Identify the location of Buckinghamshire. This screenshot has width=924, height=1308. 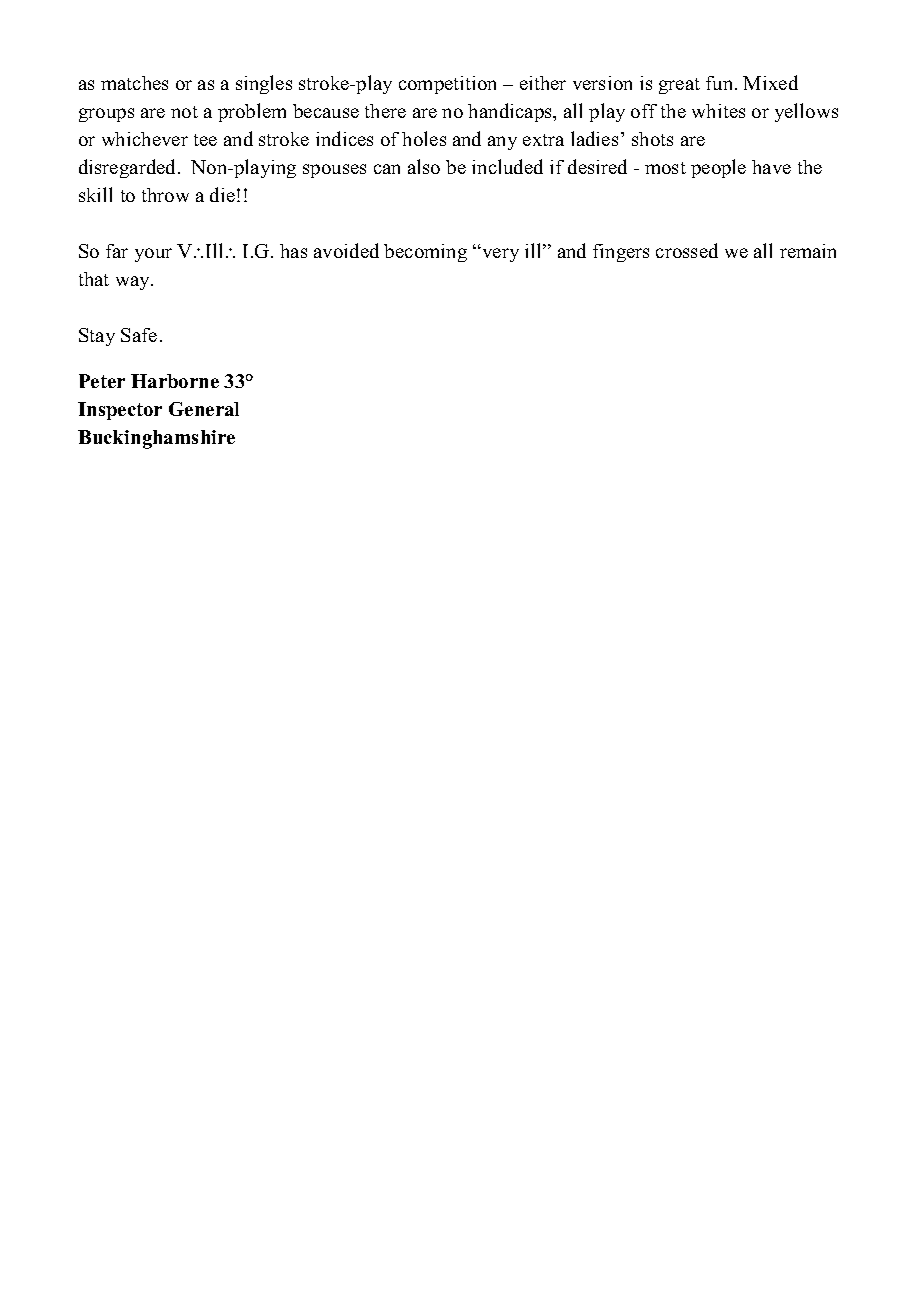
(156, 439).
